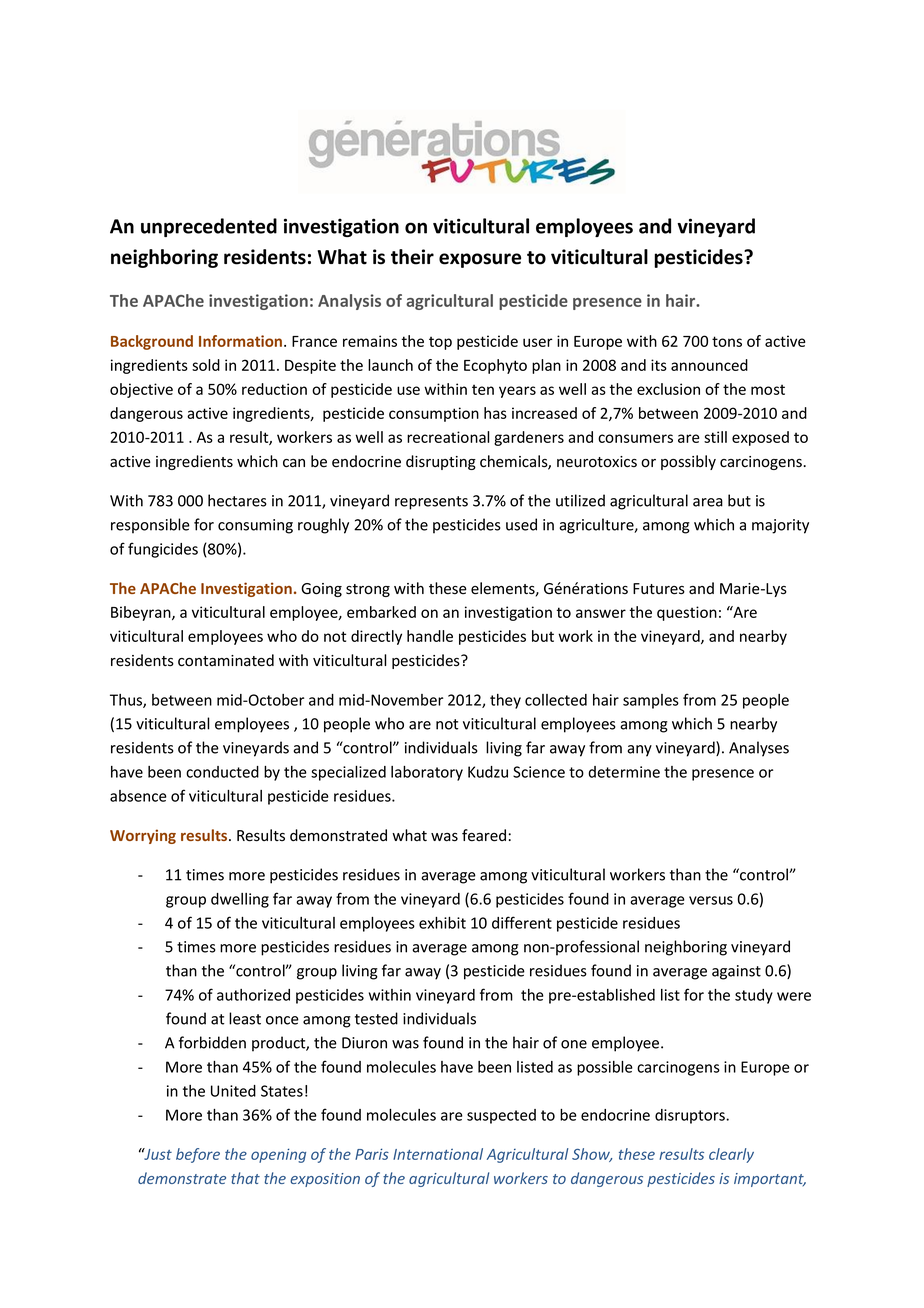 Image resolution: width=924 pixels, height=1308 pixels. Describe the element at coordinates (480, 260) in the image. I see `exposure` at that location.
